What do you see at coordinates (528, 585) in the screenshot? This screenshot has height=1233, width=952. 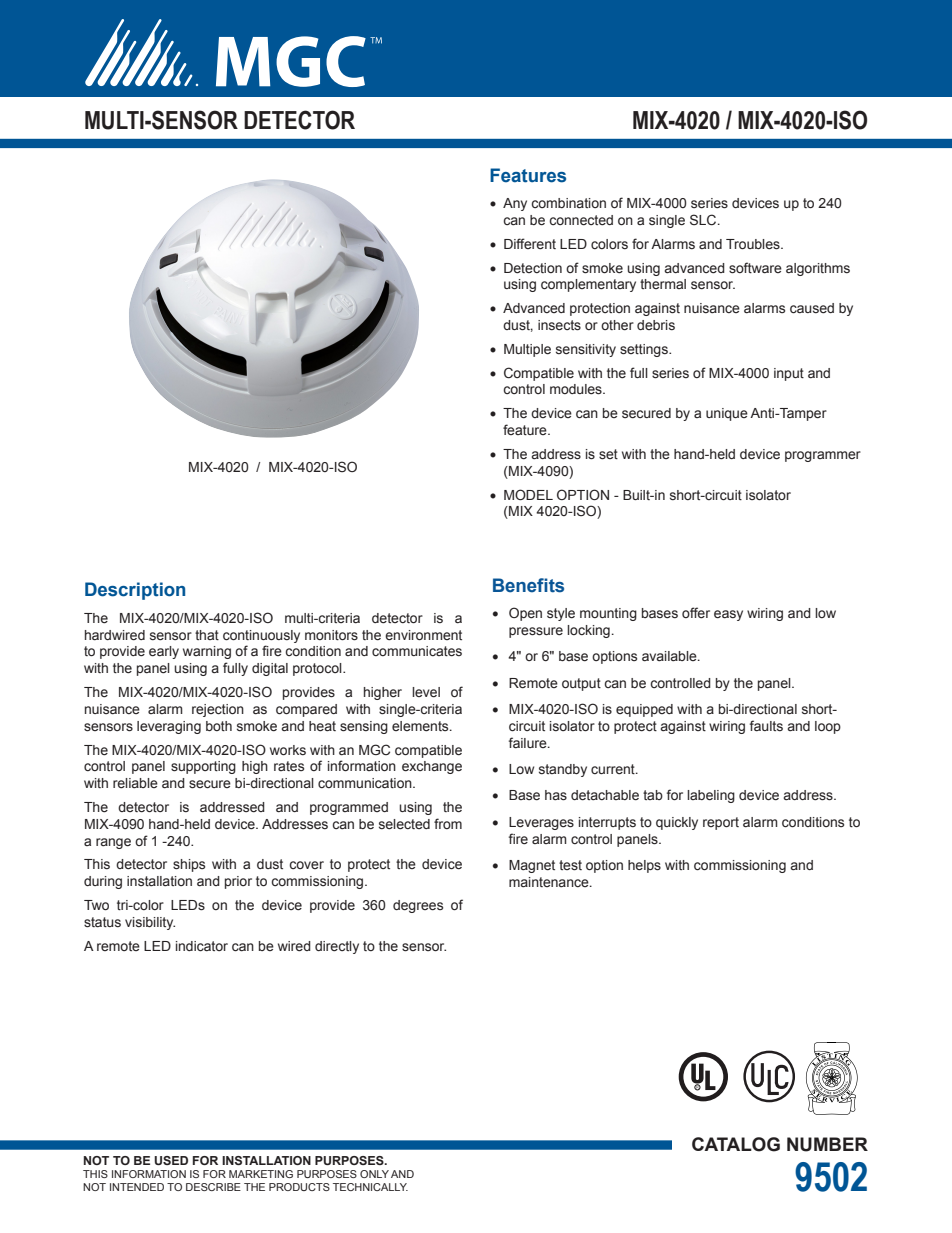 I see `Benefits` at bounding box center [528, 585].
